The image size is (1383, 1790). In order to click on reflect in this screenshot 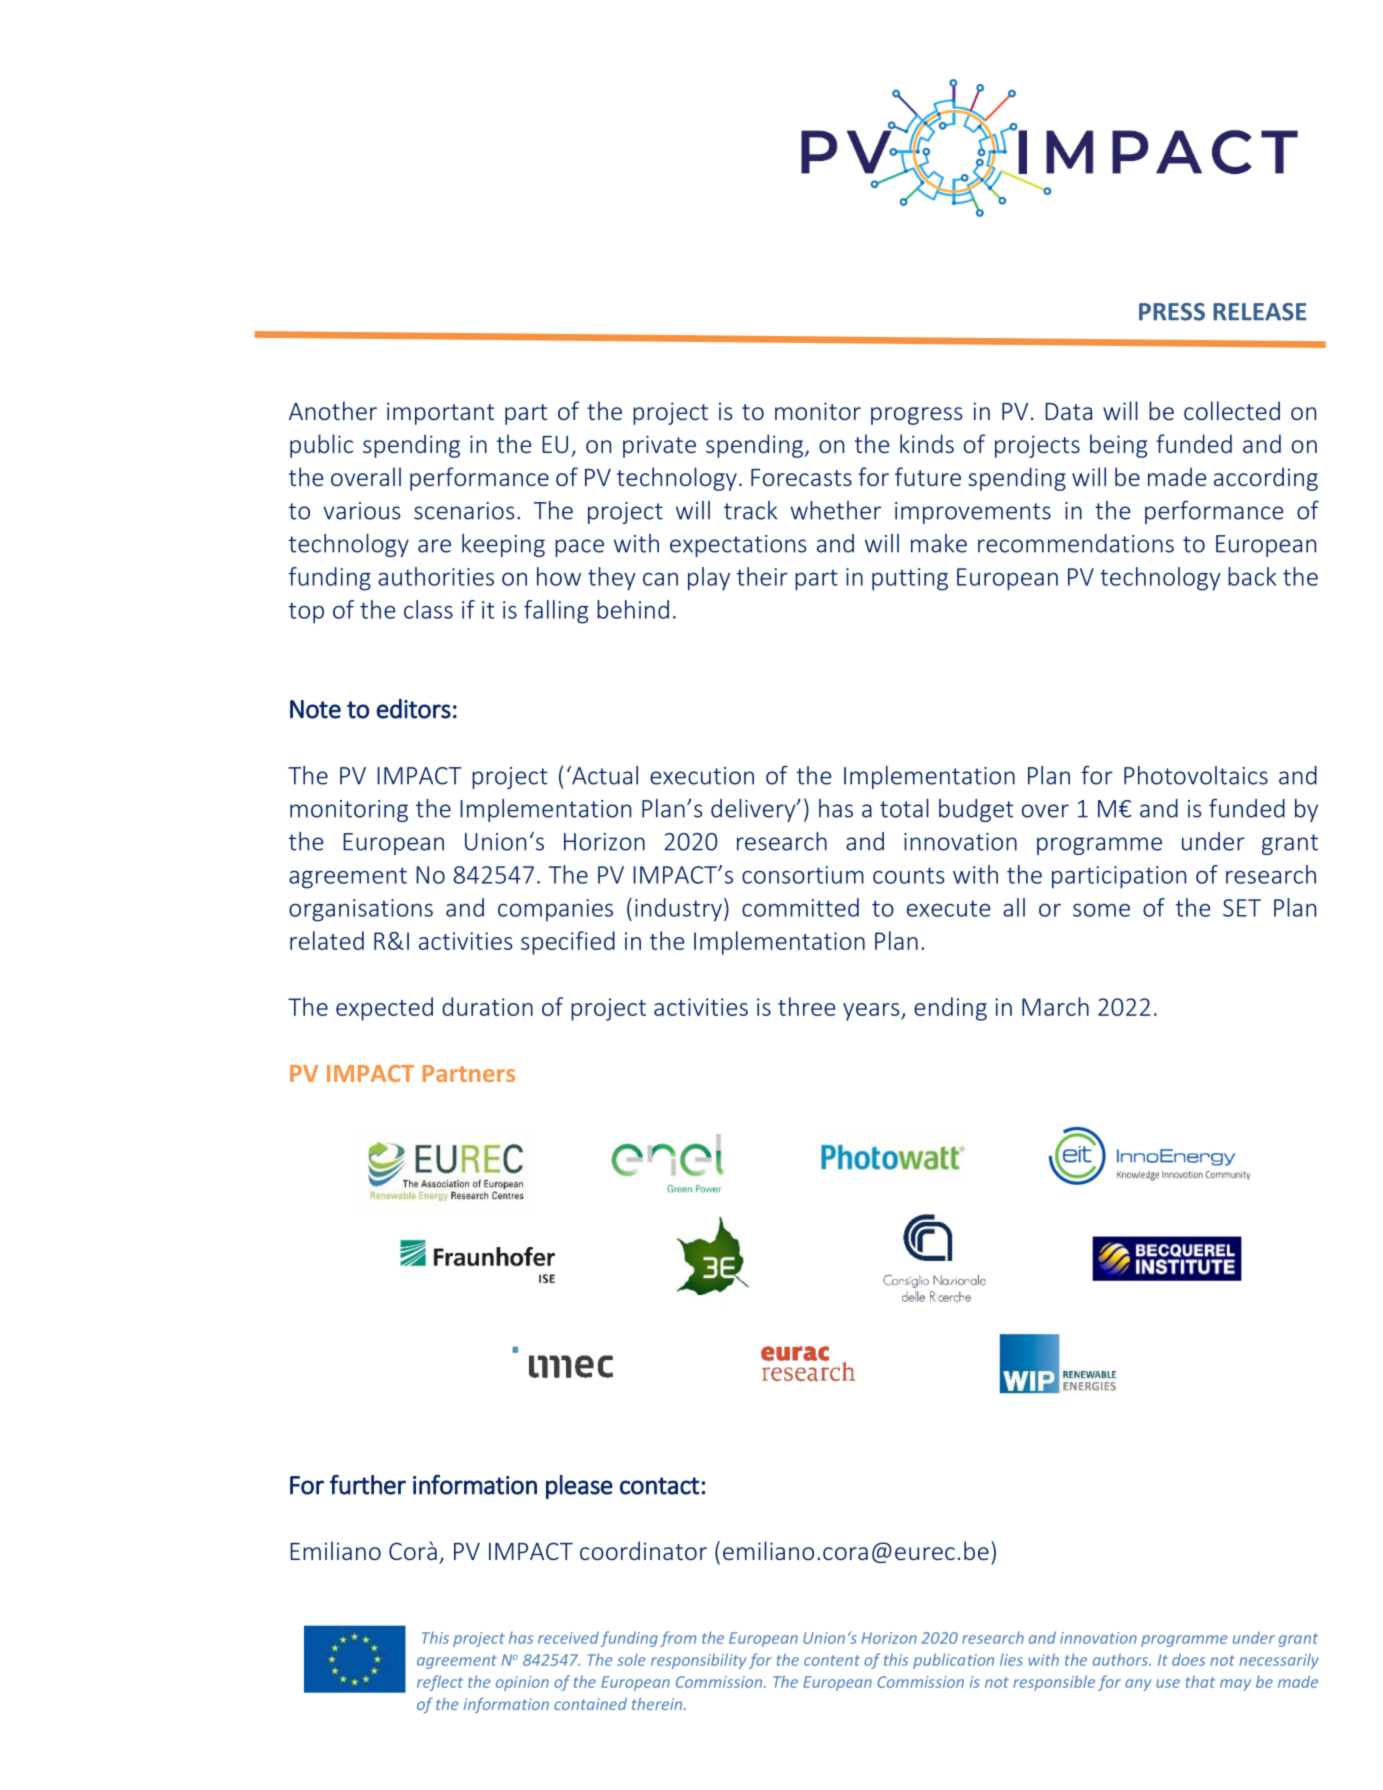, I will do `click(440, 1683)`.
